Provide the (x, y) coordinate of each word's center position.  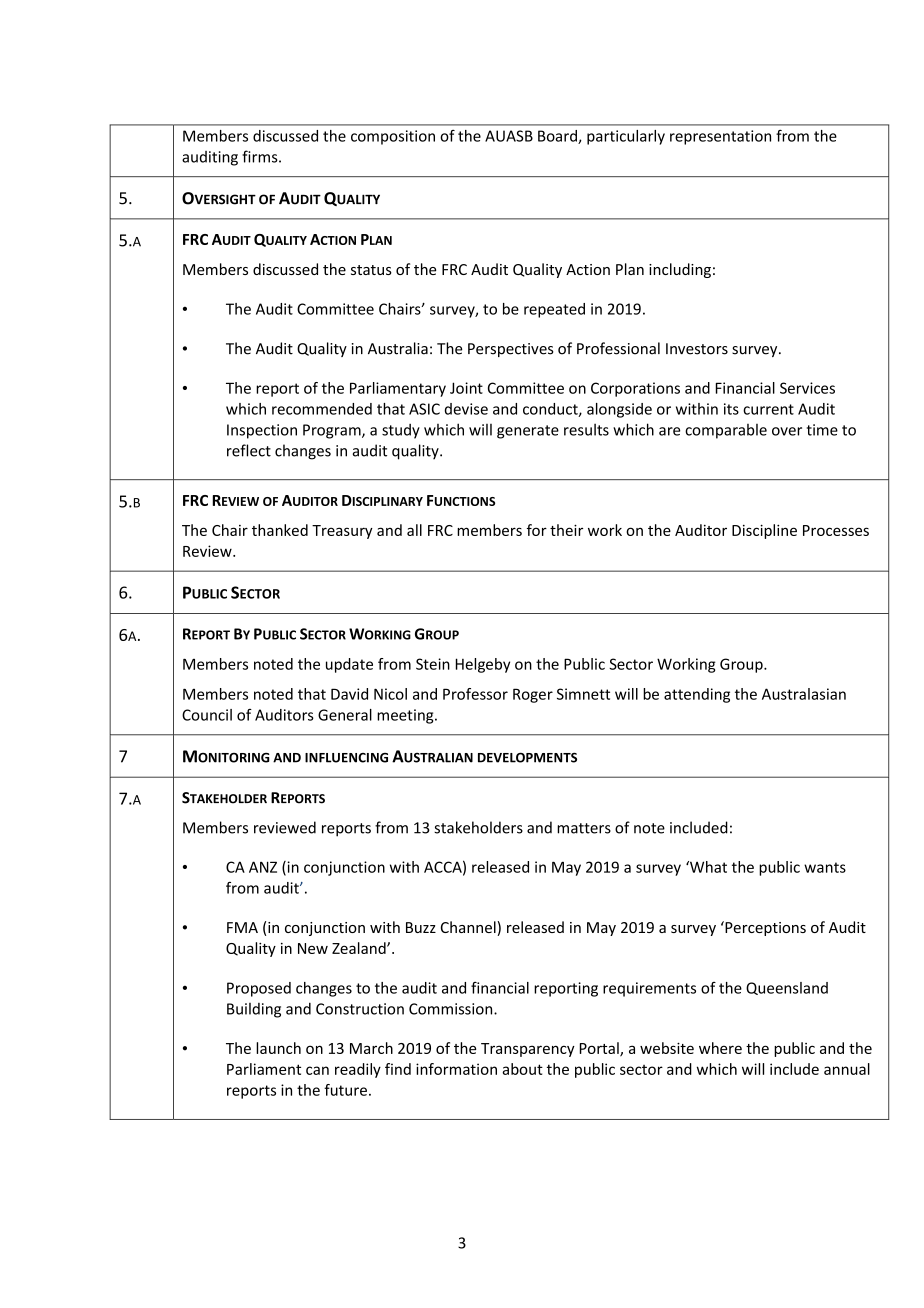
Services (807, 388)
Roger (533, 695)
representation (720, 137)
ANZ (263, 867)
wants (825, 867)
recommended (322, 409)
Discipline (764, 531)
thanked (280, 530)
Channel (469, 928)
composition (393, 137)
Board (558, 137)
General (345, 715)
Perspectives (511, 350)
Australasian (804, 694)
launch (278, 1048)
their (566, 530)
